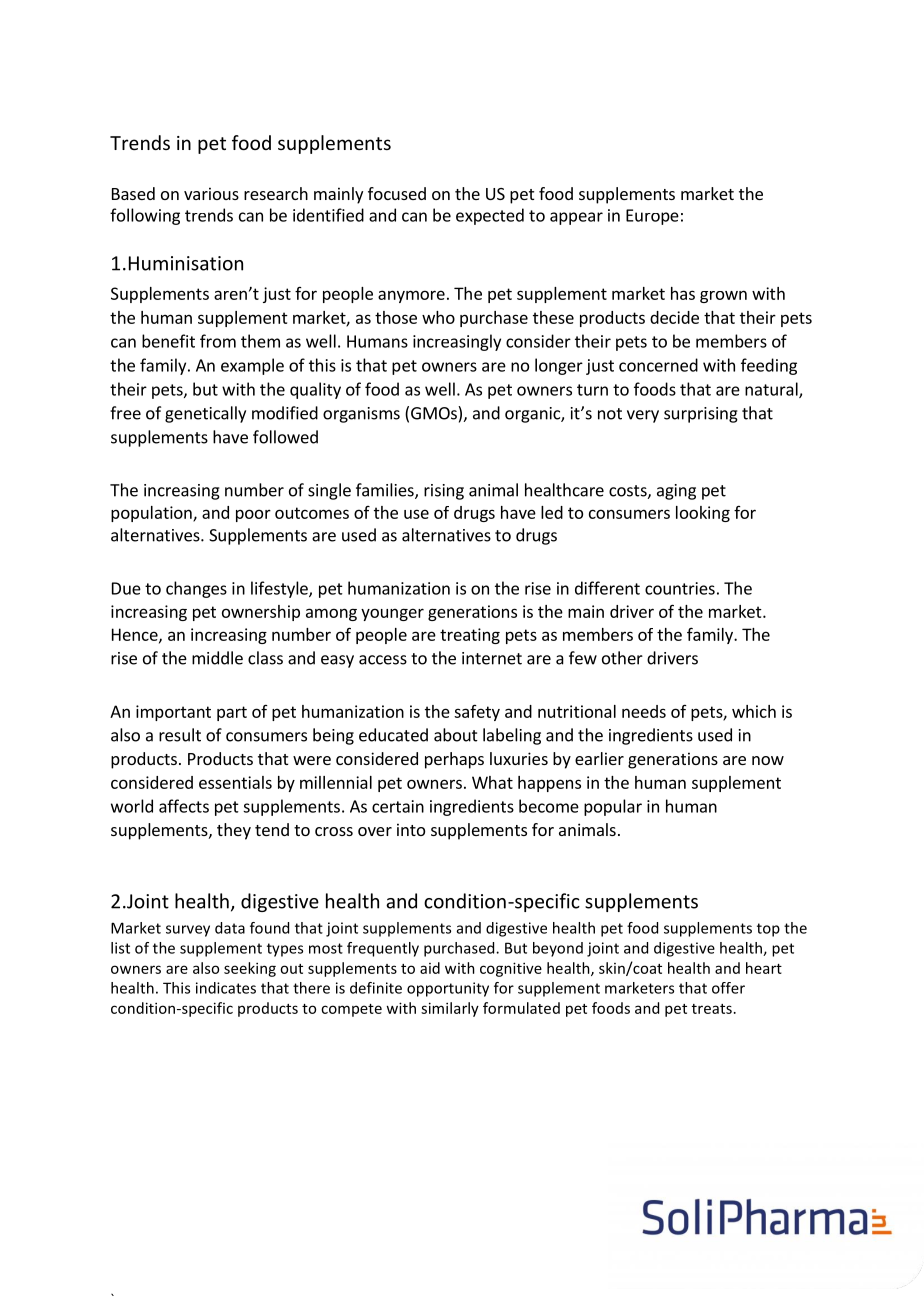 Image resolution: width=924 pixels, height=1308 pixels. What do you see at coordinates (652, 217) in the page?
I see `Europe` at bounding box center [652, 217].
